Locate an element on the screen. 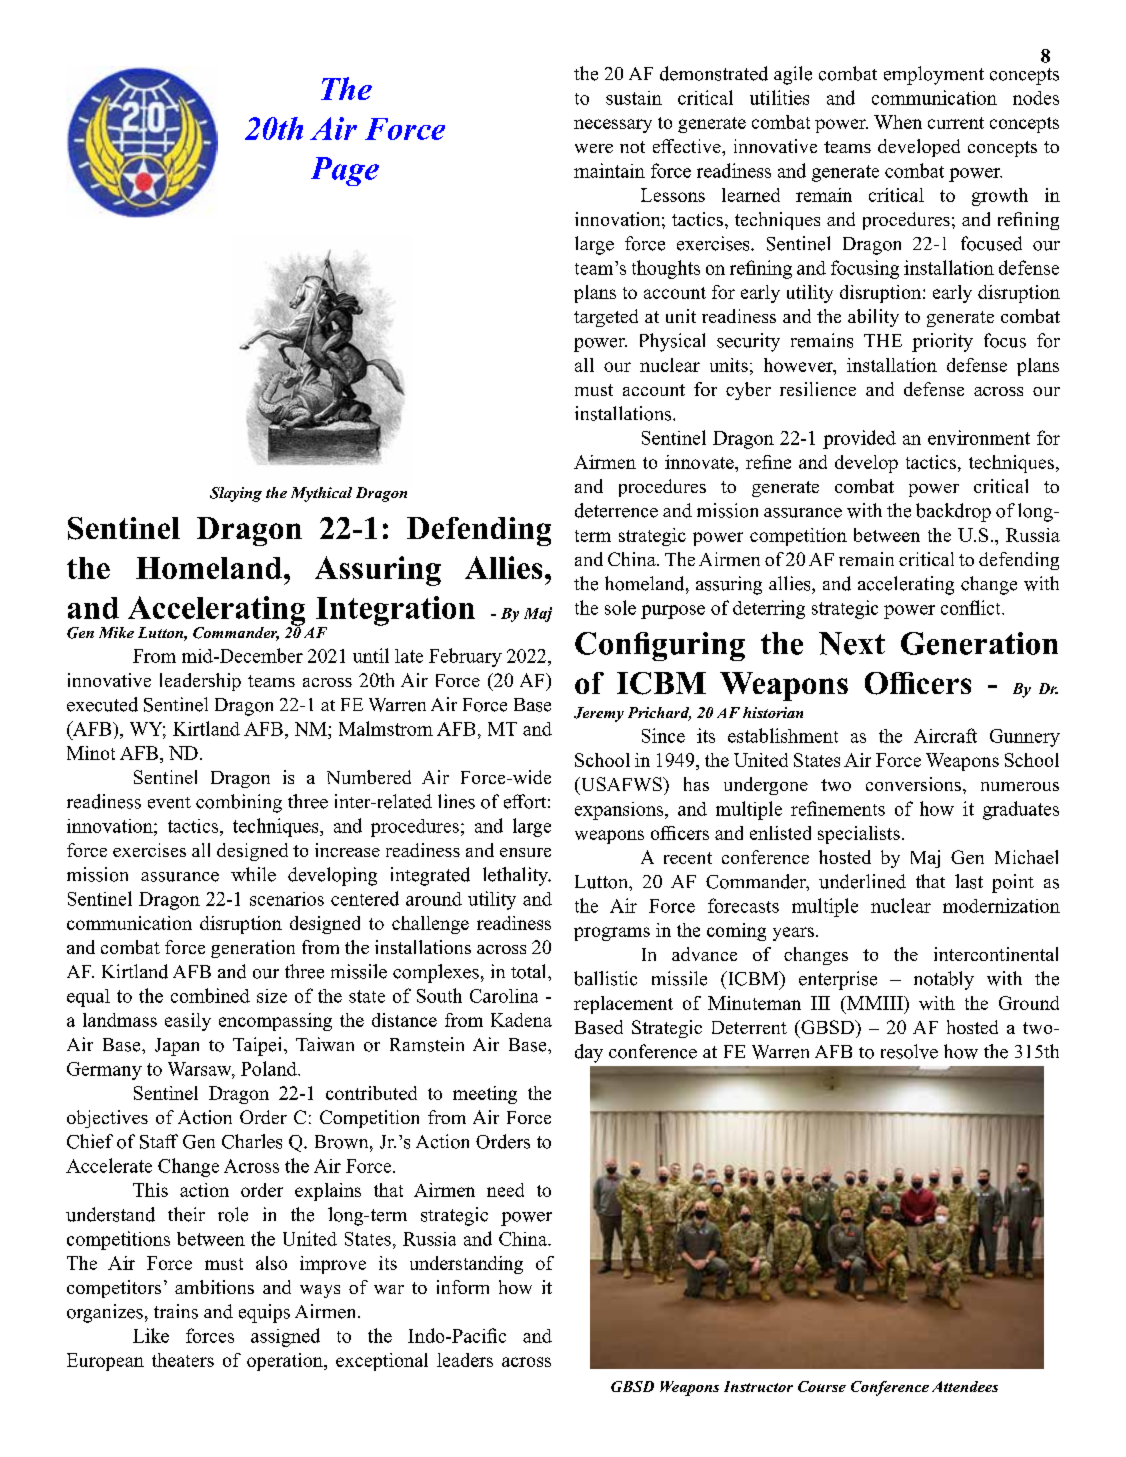 This screenshot has width=1126, height=1457. Jeremy is located at coordinates (599, 714).
